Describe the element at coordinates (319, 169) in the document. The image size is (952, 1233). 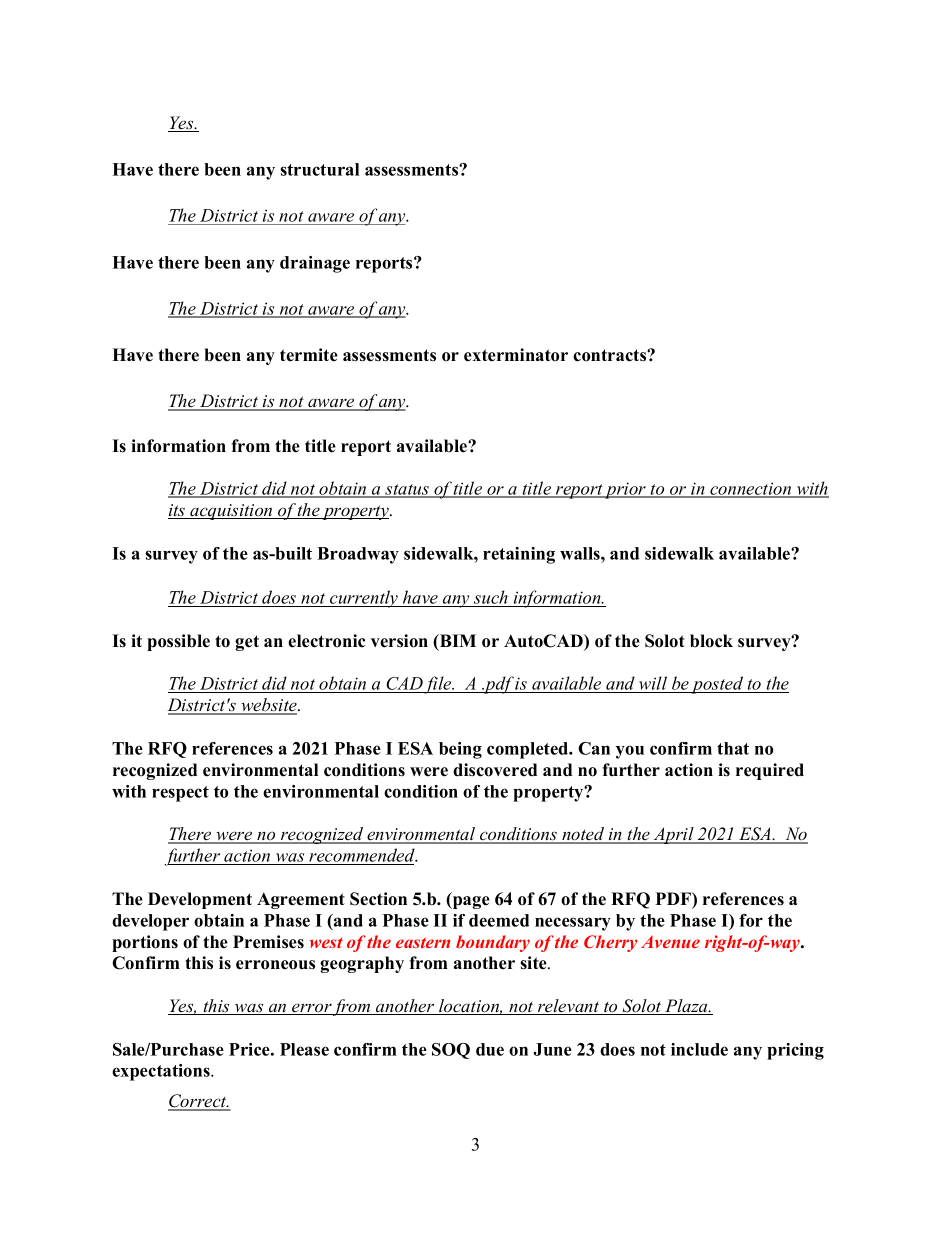
I see `structural` at that location.
